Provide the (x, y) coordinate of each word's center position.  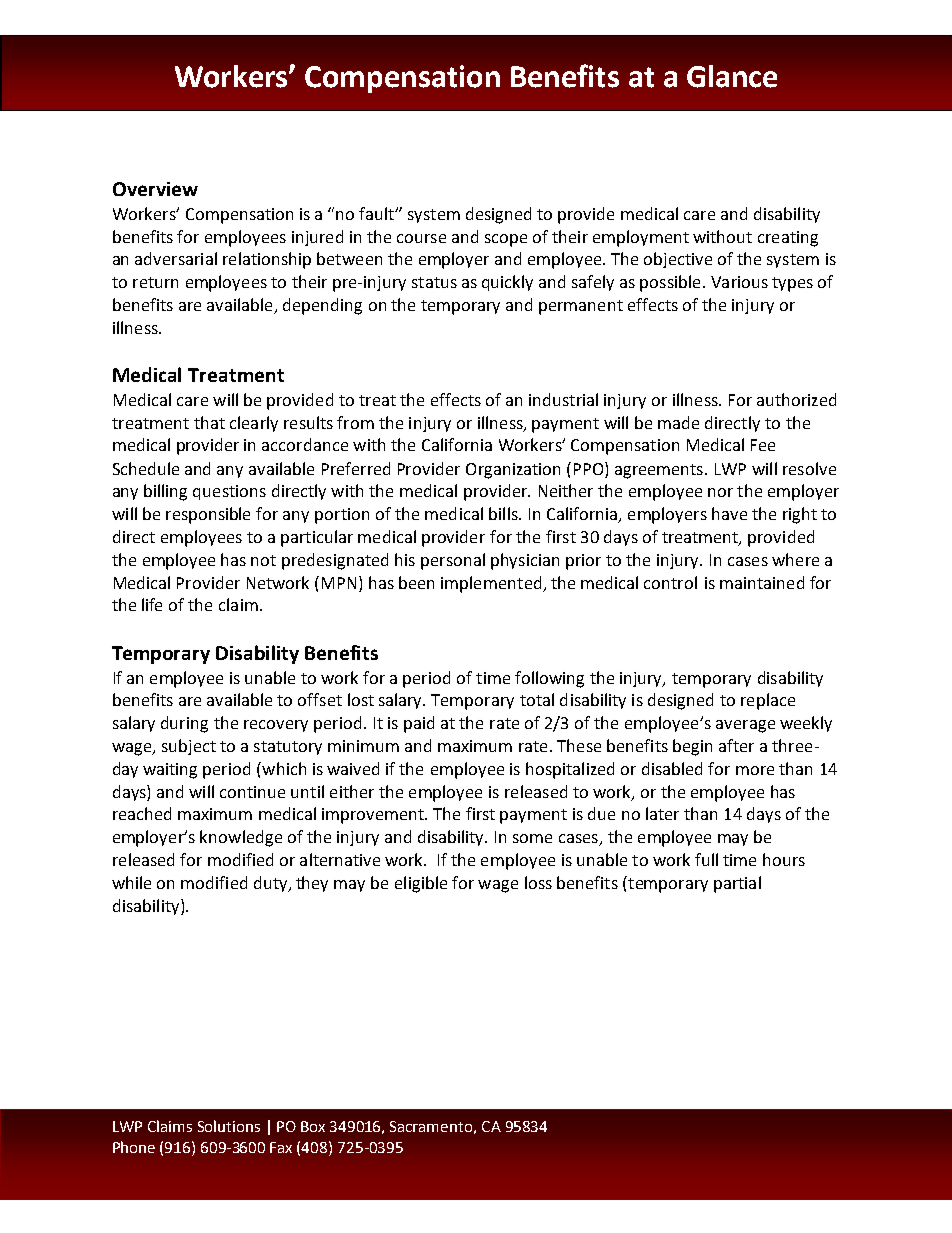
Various (739, 282)
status (434, 282)
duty (272, 884)
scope (506, 240)
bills (504, 513)
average (745, 726)
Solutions (229, 1126)
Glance (732, 76)
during (184, 724)
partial (737, 884)
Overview (155, 189)
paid (419, 724)
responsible (208, 515)
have (729, 513)
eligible (421, 884)
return (155, 282)
